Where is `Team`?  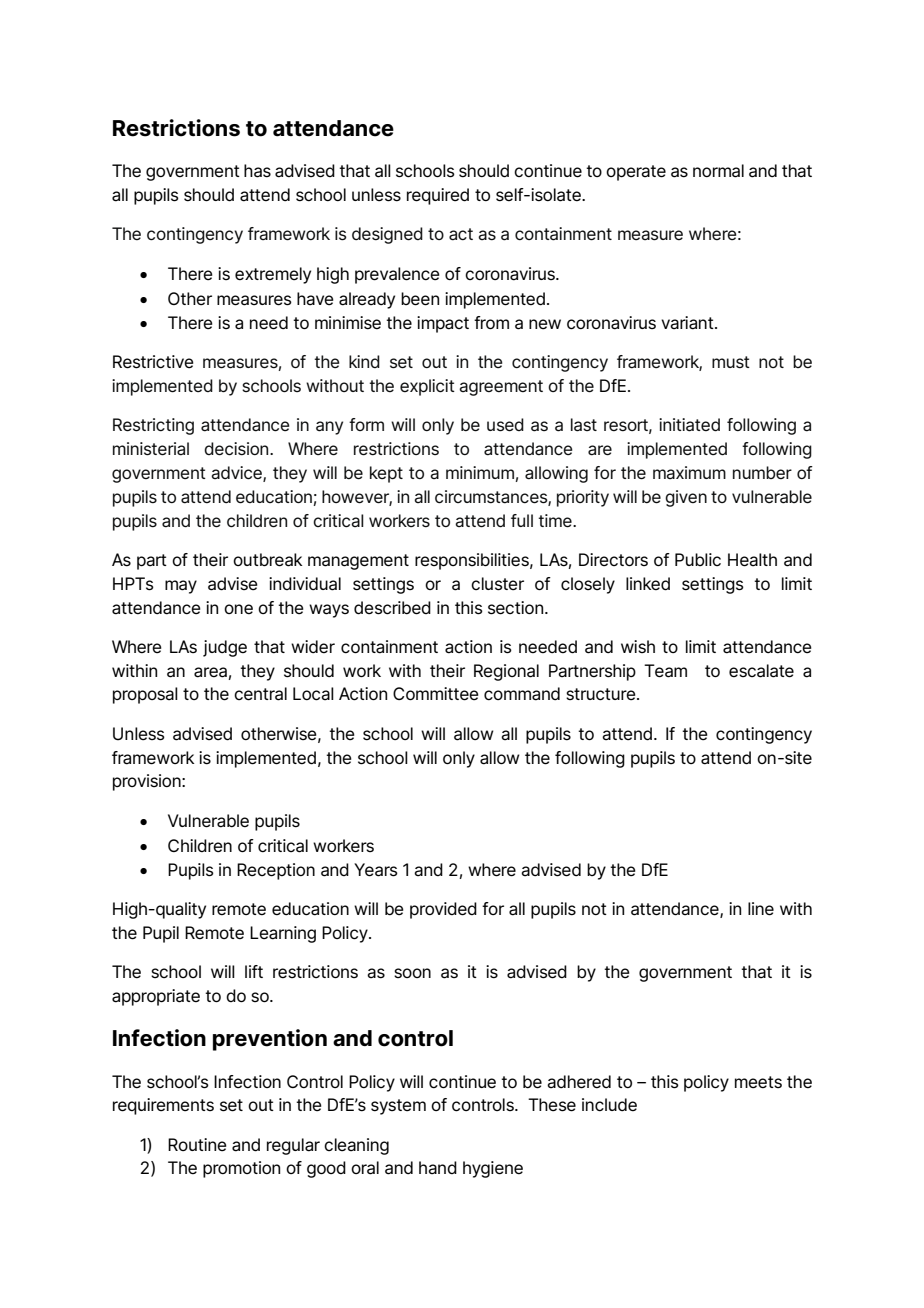
Team is located at coordinates (665, 671).
